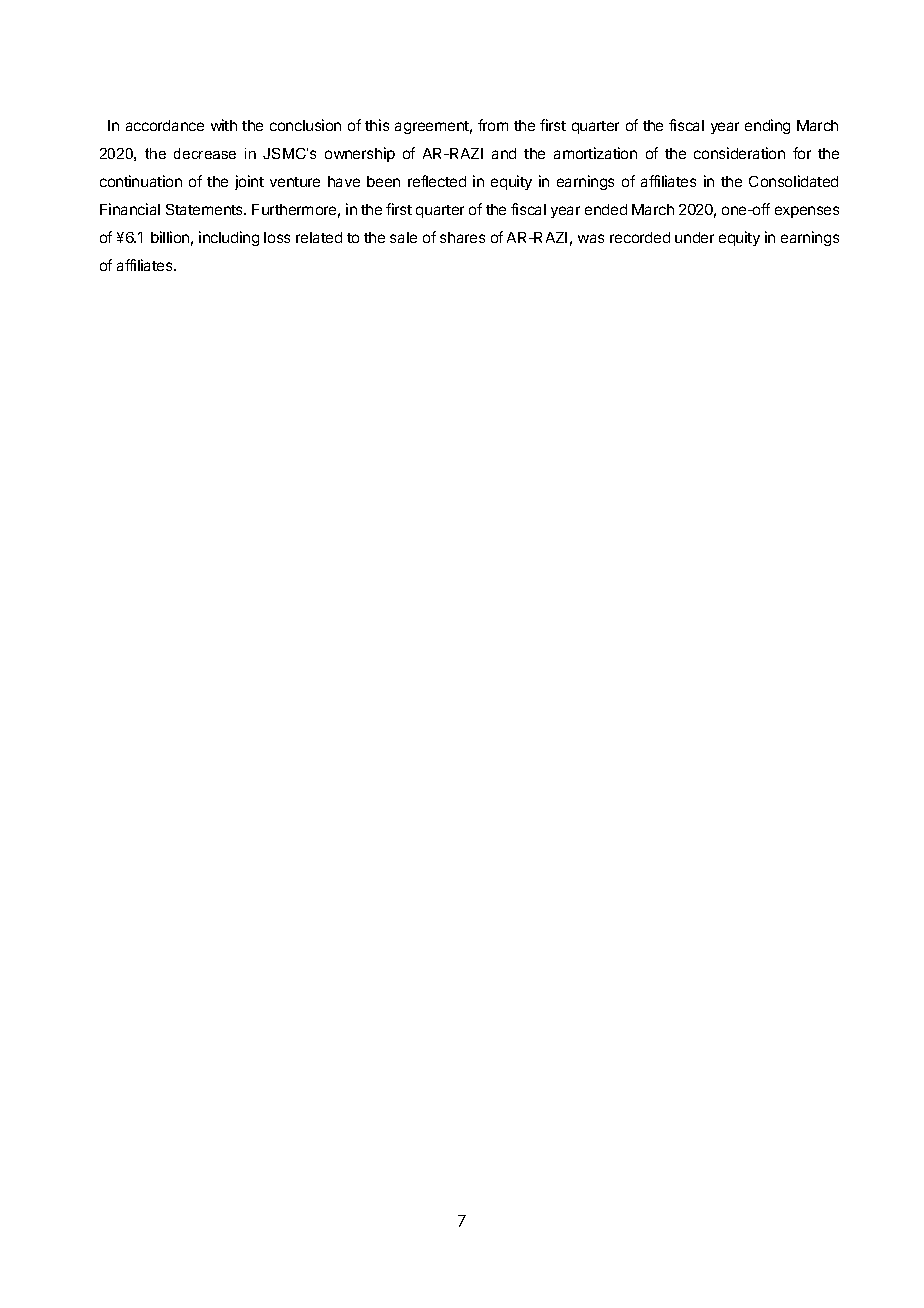 The height and width of the screenshot is (1308, 924). Describe the element at coordinates (739, 153) in the screenshot. I see `consideration` at that location.
